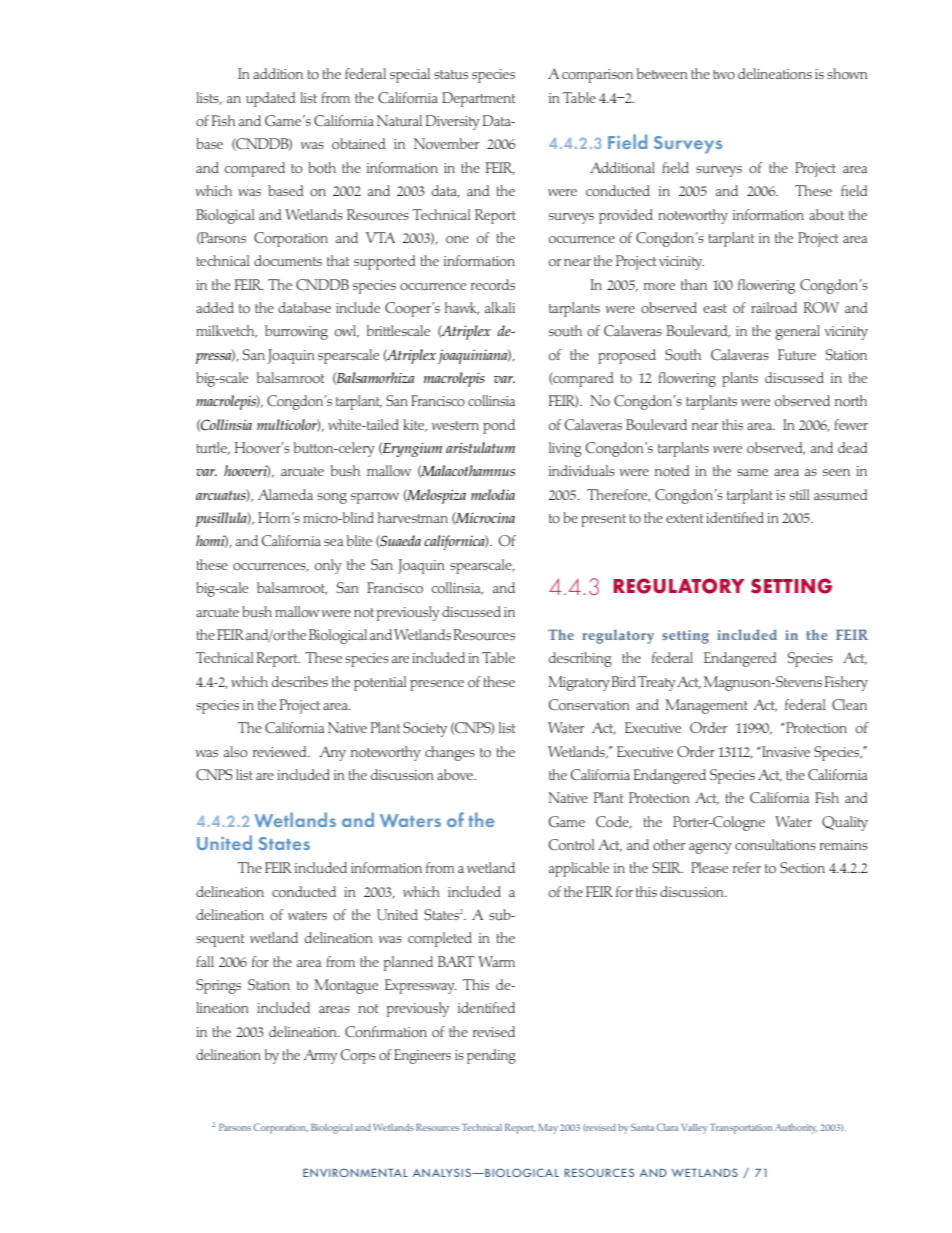 This screenshot has height=1233, width=952. I want to click on two, so click(724, 74).
